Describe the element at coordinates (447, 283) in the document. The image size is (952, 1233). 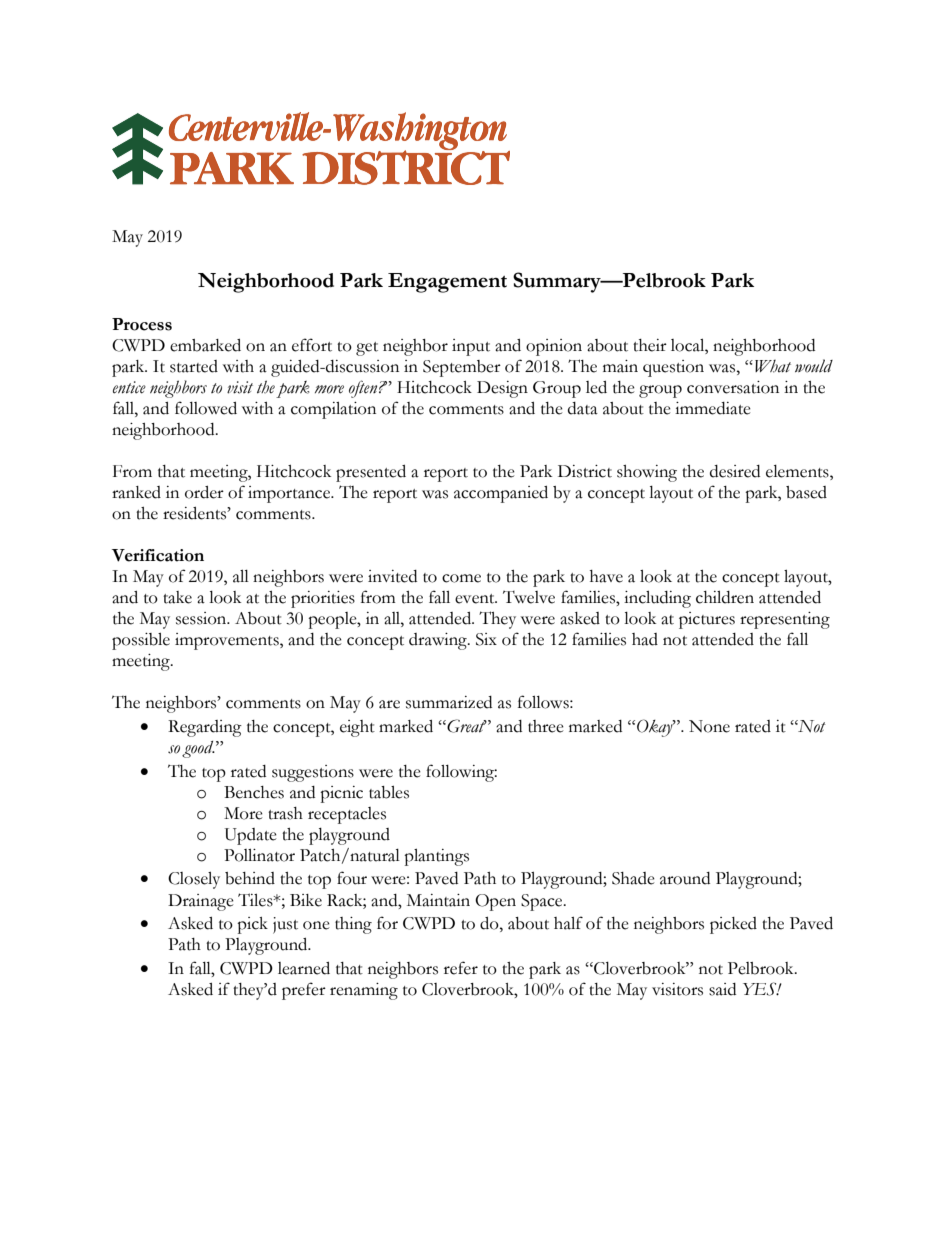
I see `Engagement` at that location.
